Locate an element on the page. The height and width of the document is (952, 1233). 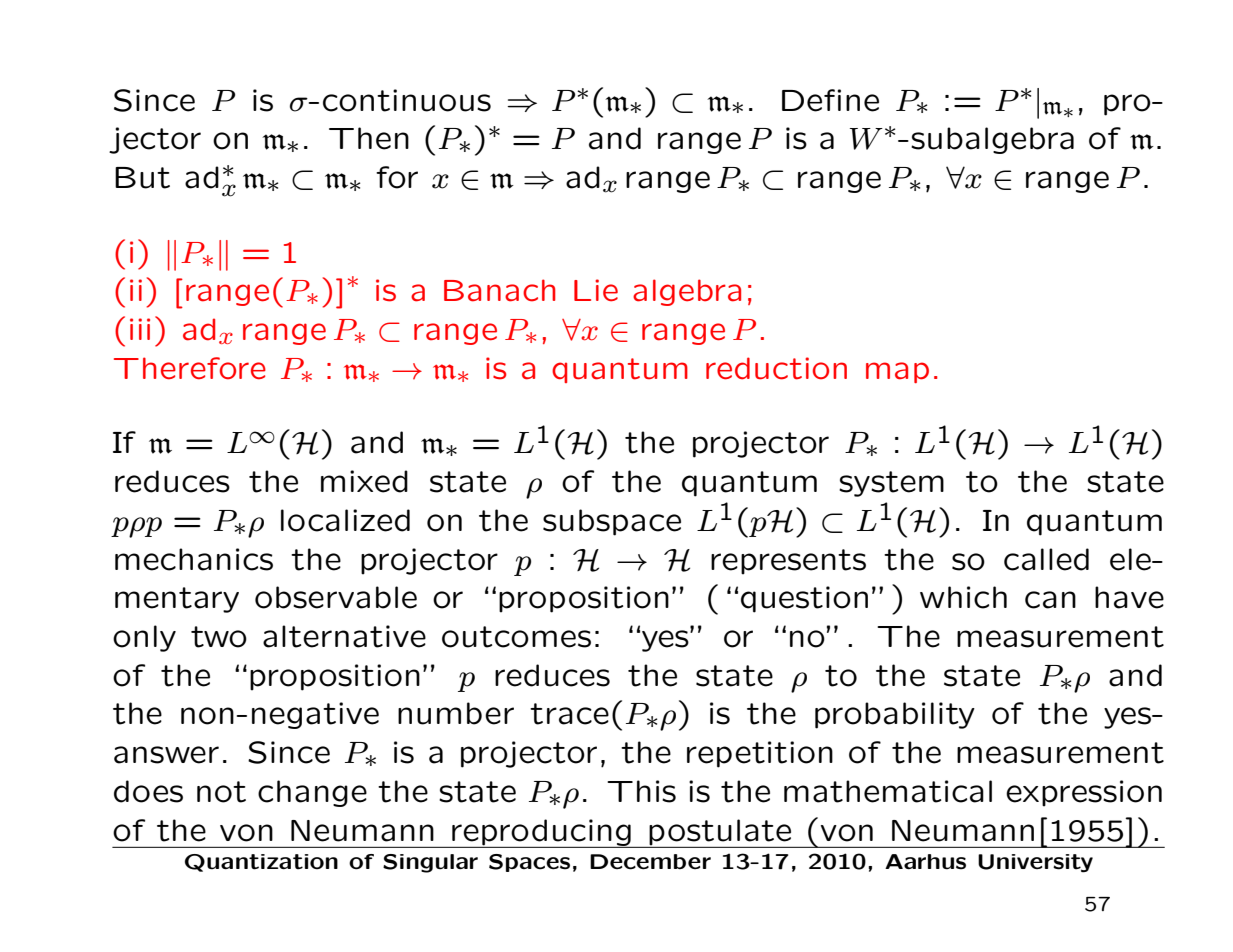
Lie is located at coordinates (596, 290).
